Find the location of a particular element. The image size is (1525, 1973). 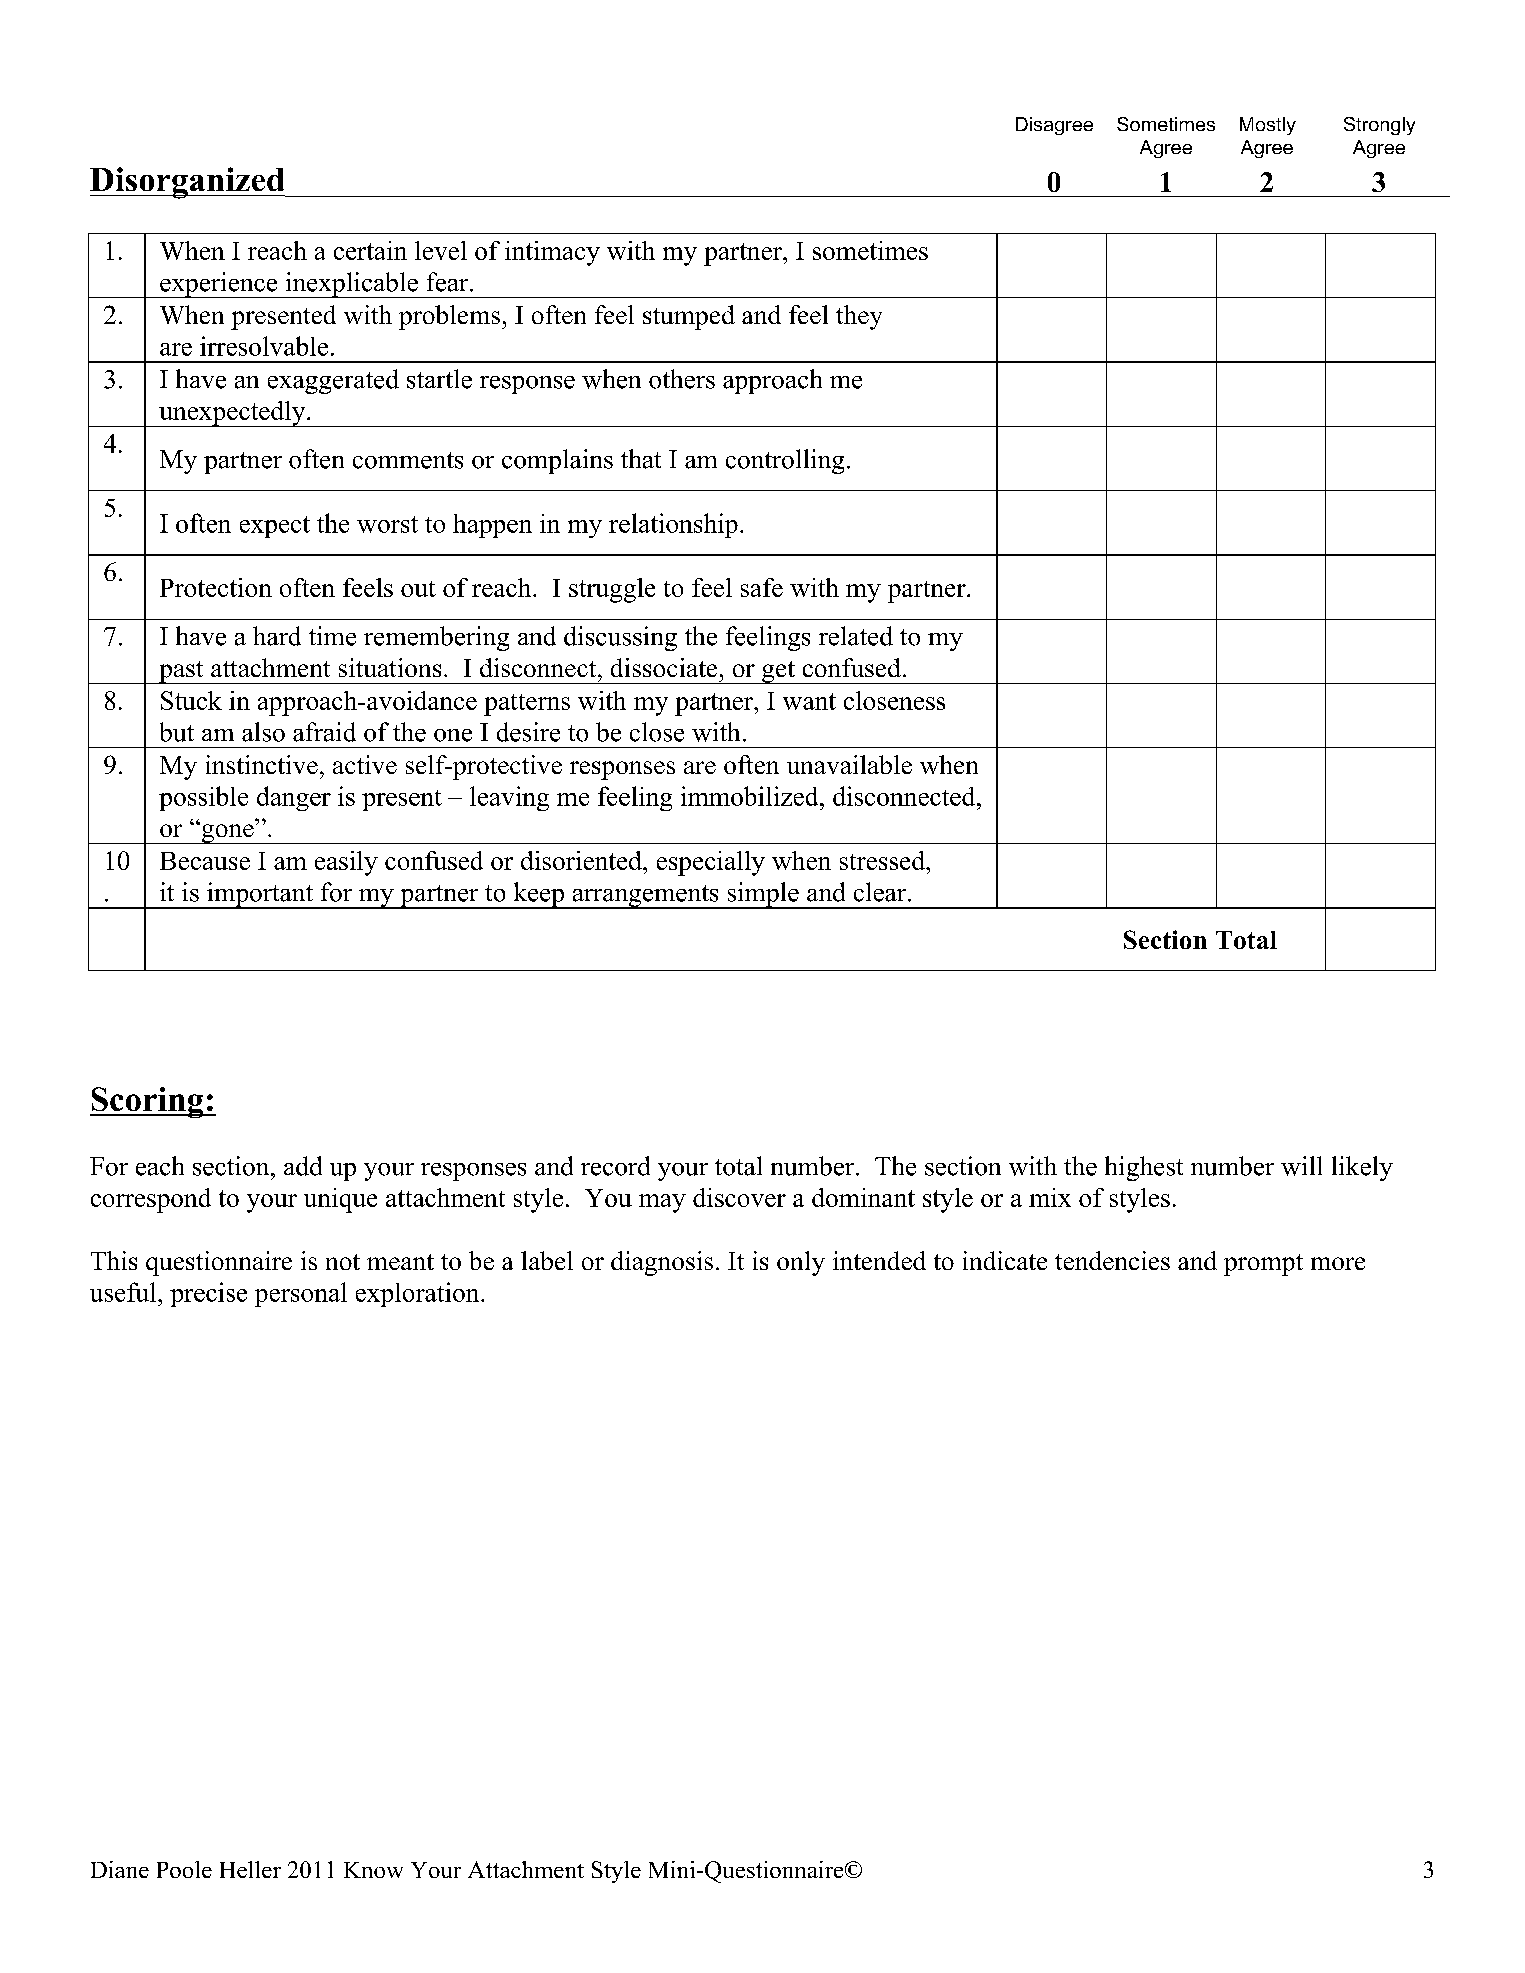

important is located at coordinates (260, 895).
